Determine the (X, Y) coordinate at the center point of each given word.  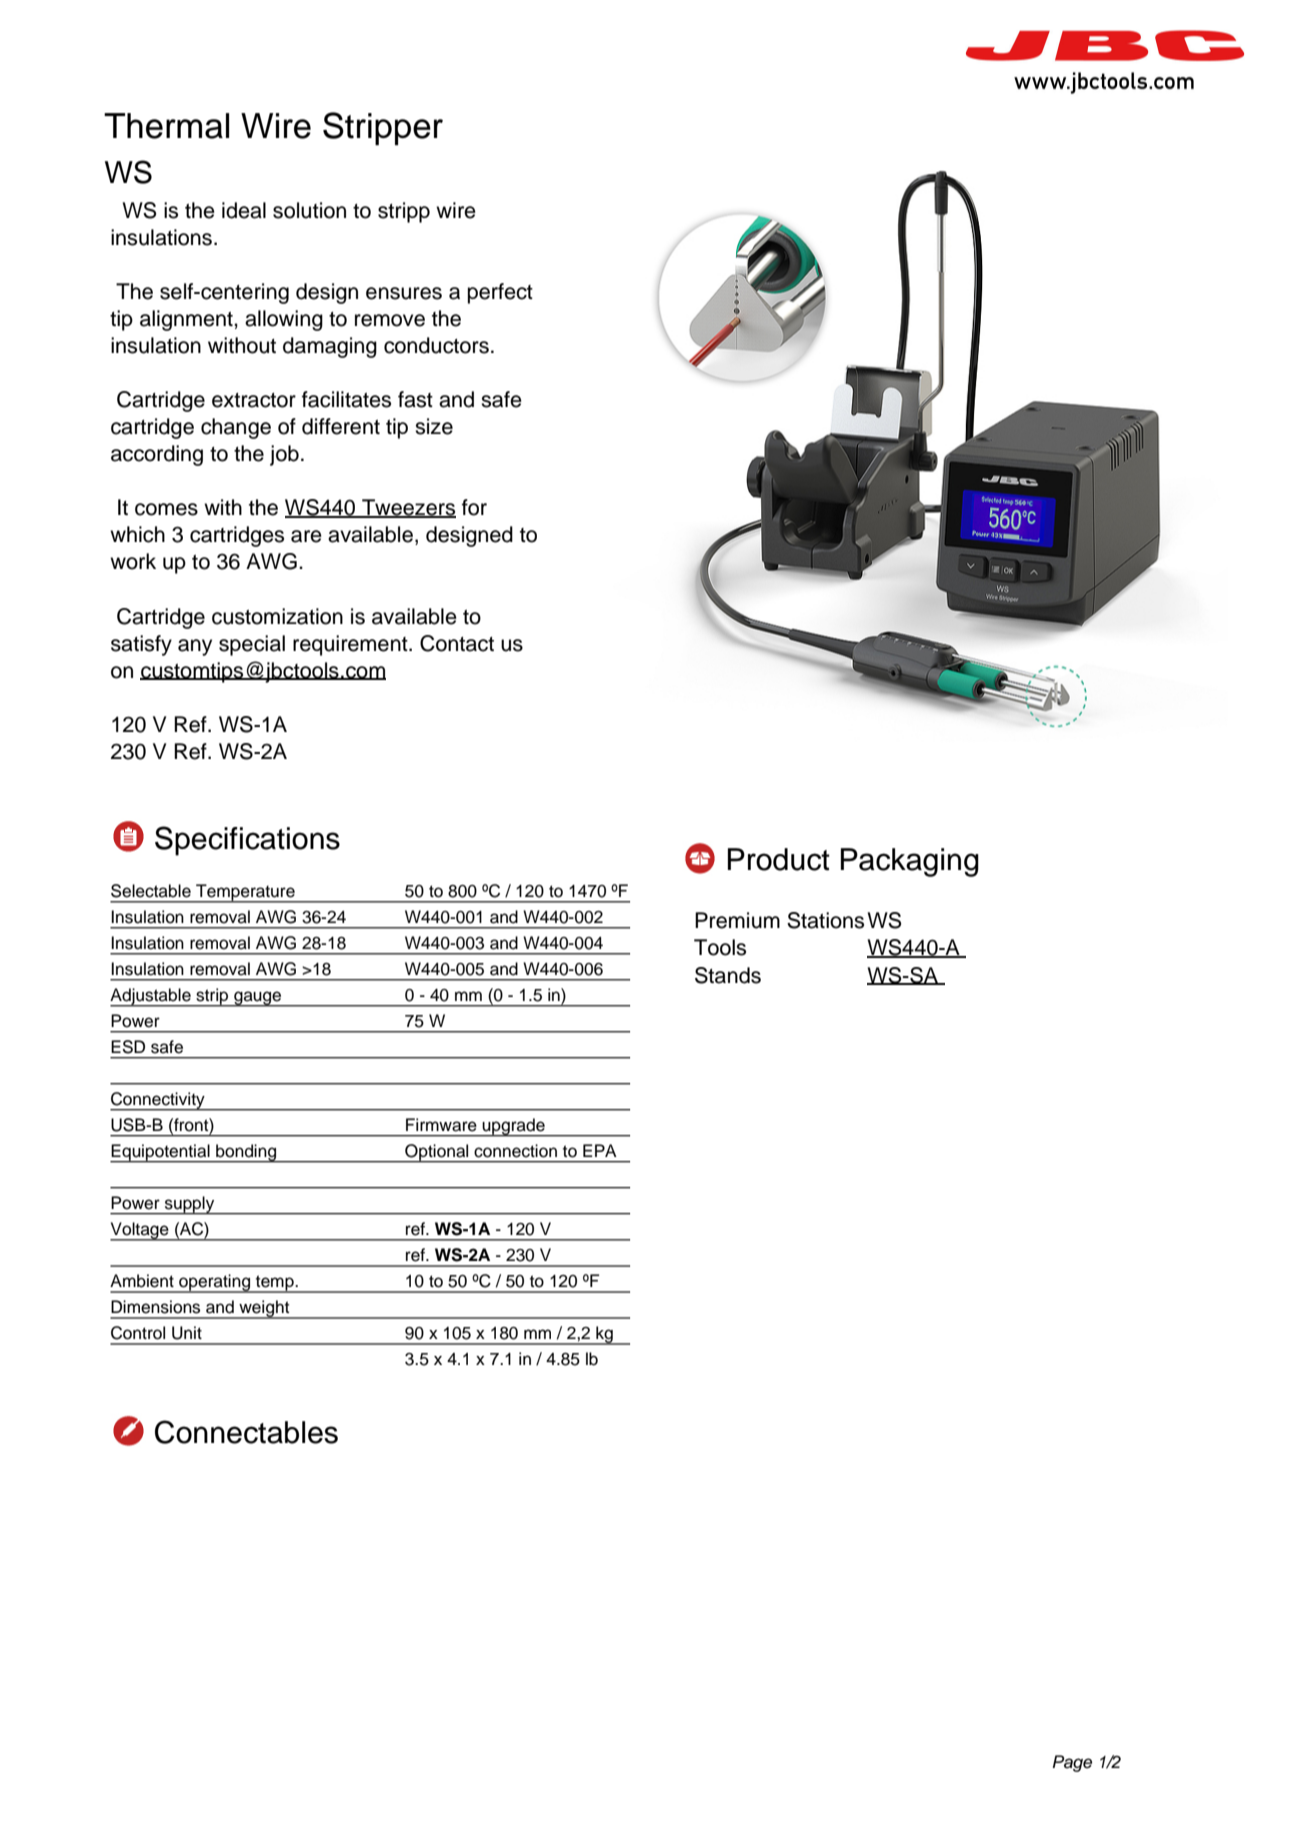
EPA (600, 1150)
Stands (728, 975)
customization (277, 616)
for (474, 507)
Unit (187, 1333)
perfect (500, 293)
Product (779, 859)
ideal (244, 210)
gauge (258, 999)
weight (264, 1309)
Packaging (910, 862)
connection (515, 1151)
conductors (436, 345)
